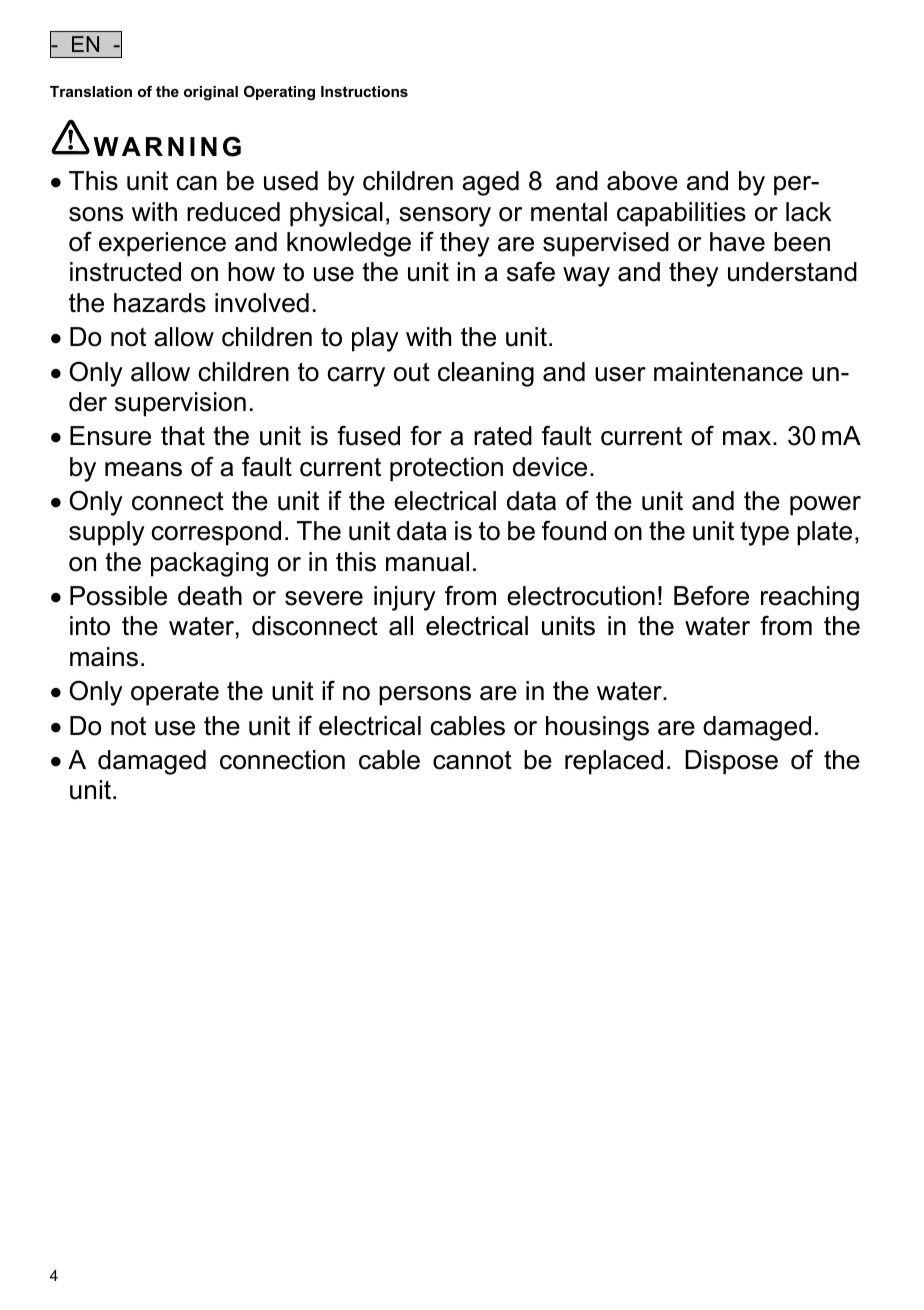 The height and width of the image is (1310, 924). Describe the element at coordinates (210, 596) in the image. I see `death` at that location.
